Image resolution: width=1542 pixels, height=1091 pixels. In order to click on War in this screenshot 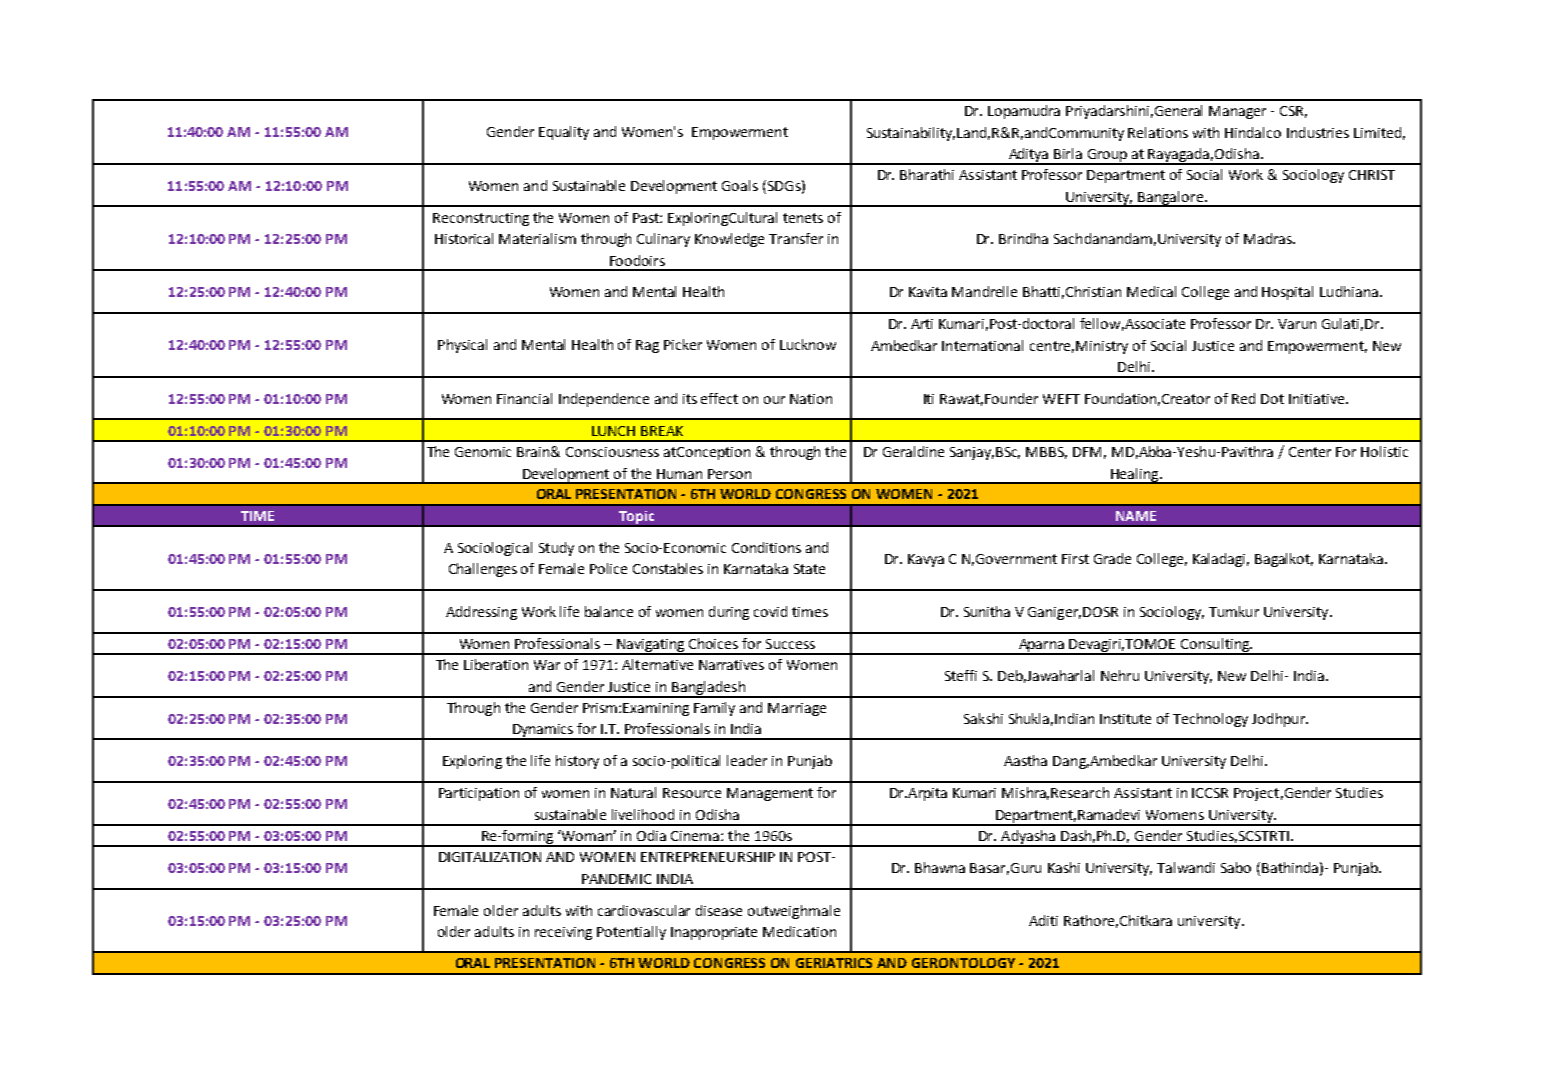, I will do `click(547, 665)`.
